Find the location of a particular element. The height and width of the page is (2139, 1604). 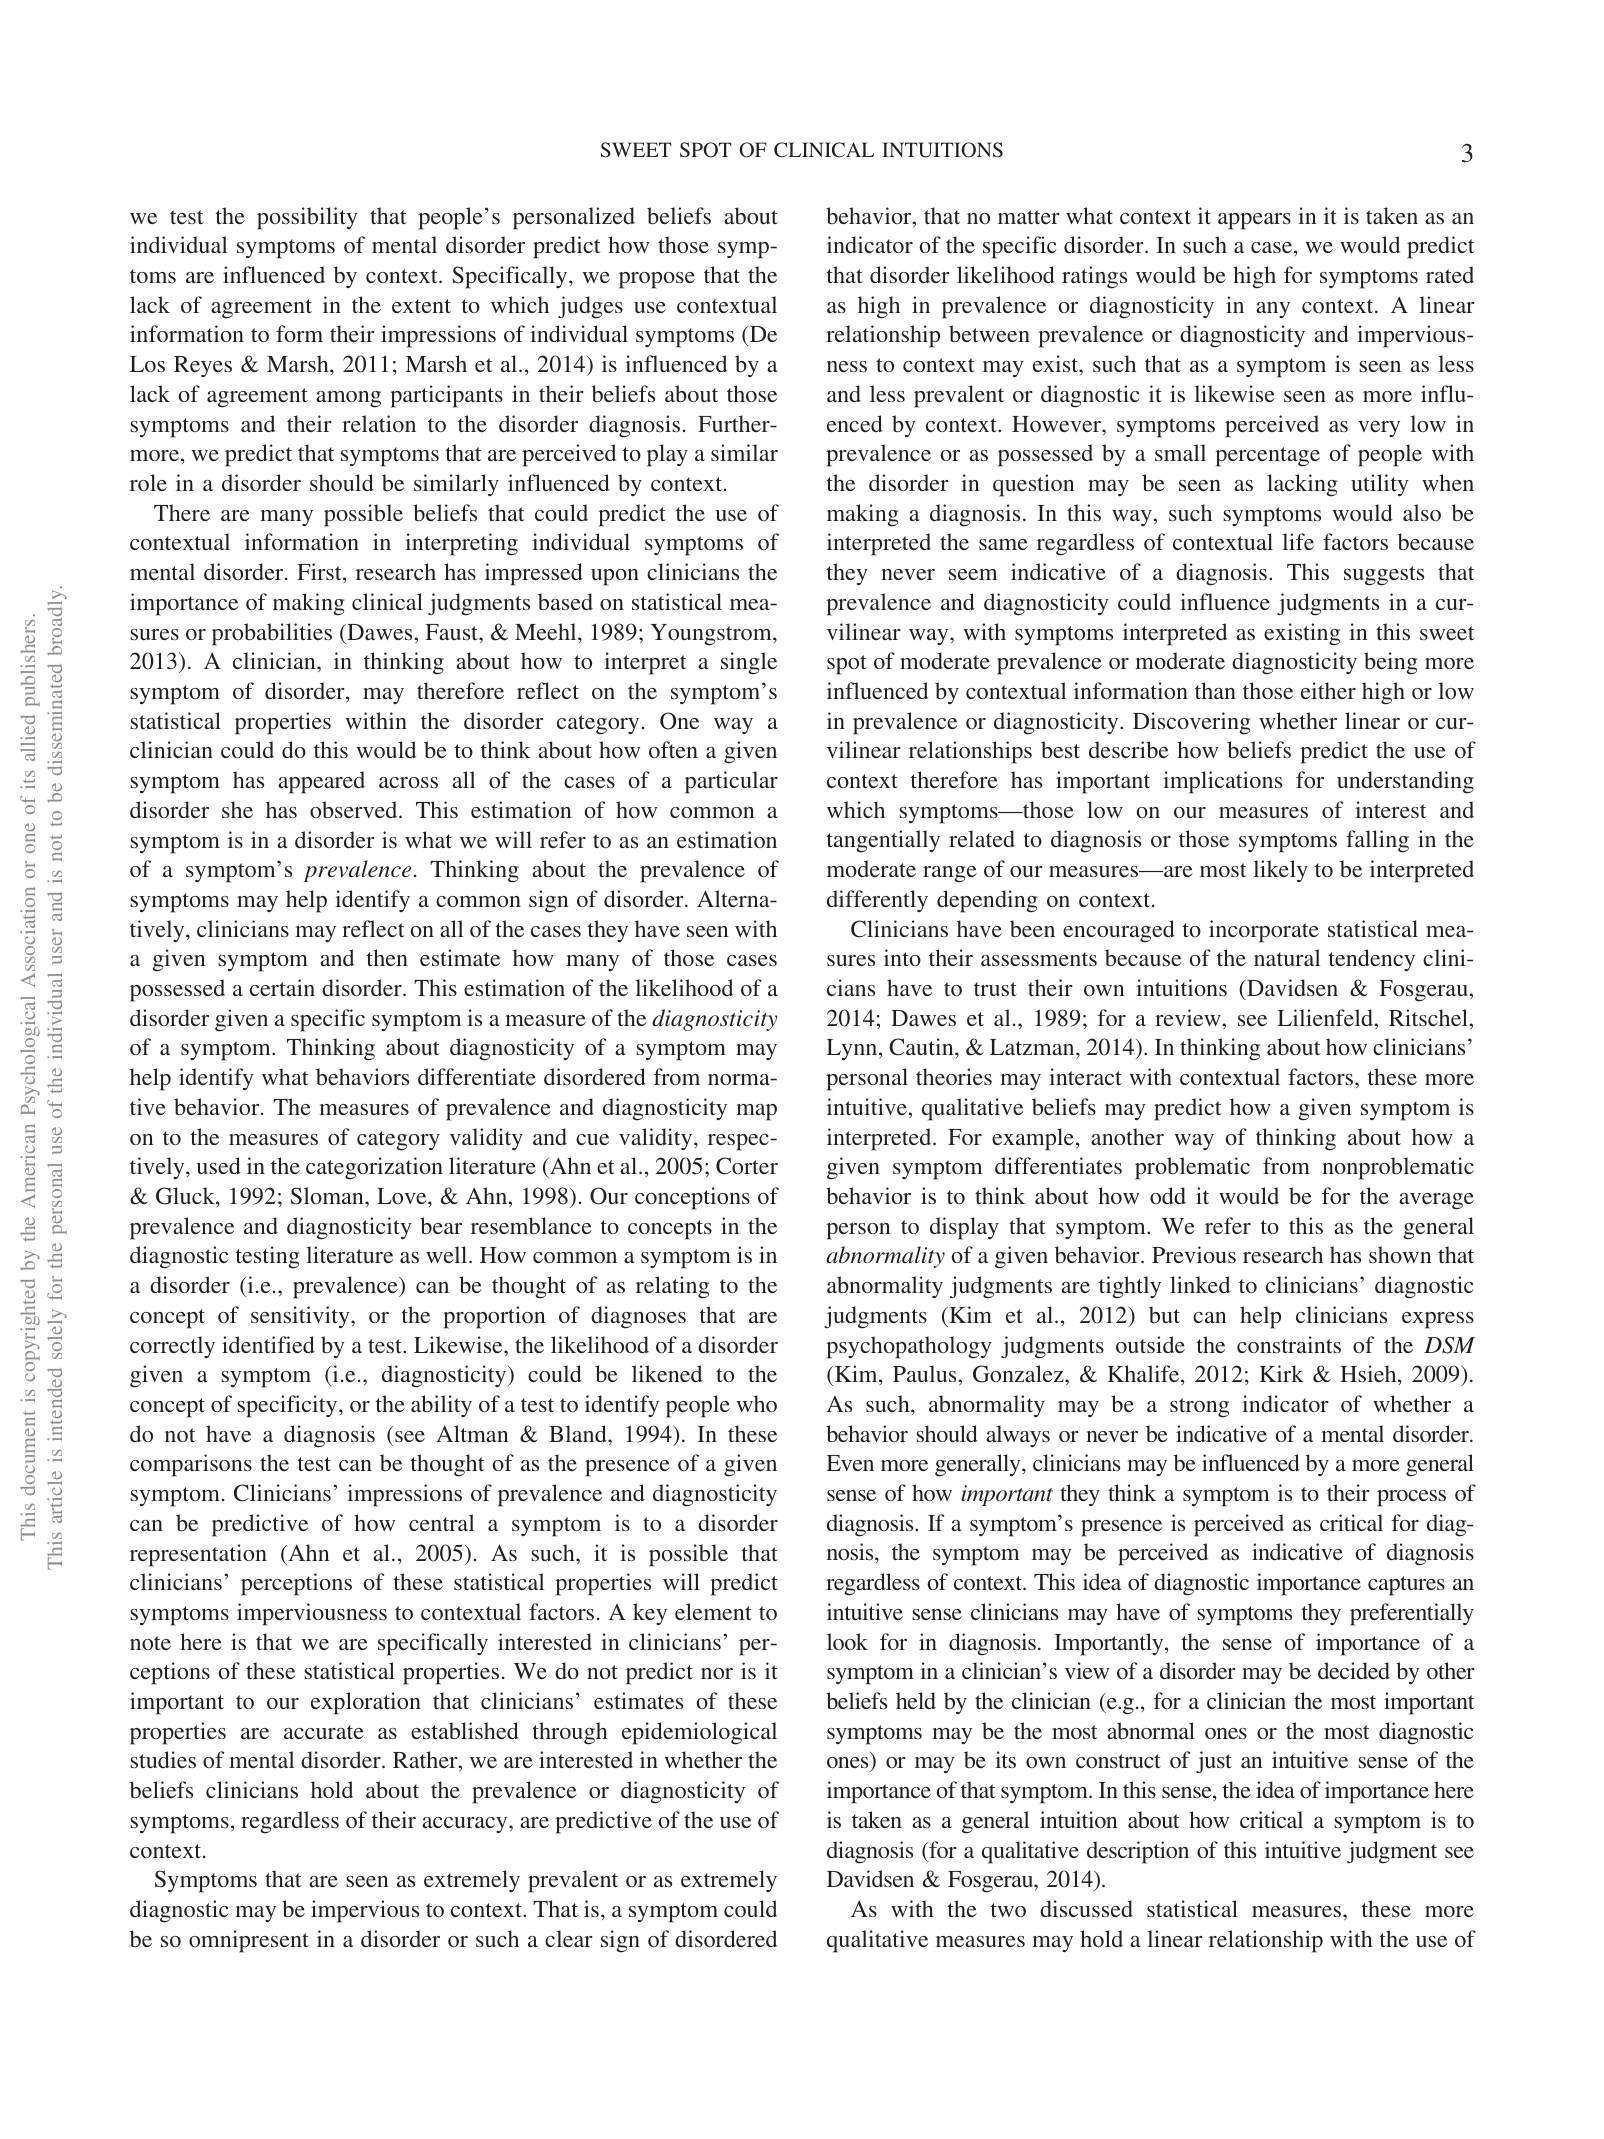

single is located at coordinates (749, 663).
